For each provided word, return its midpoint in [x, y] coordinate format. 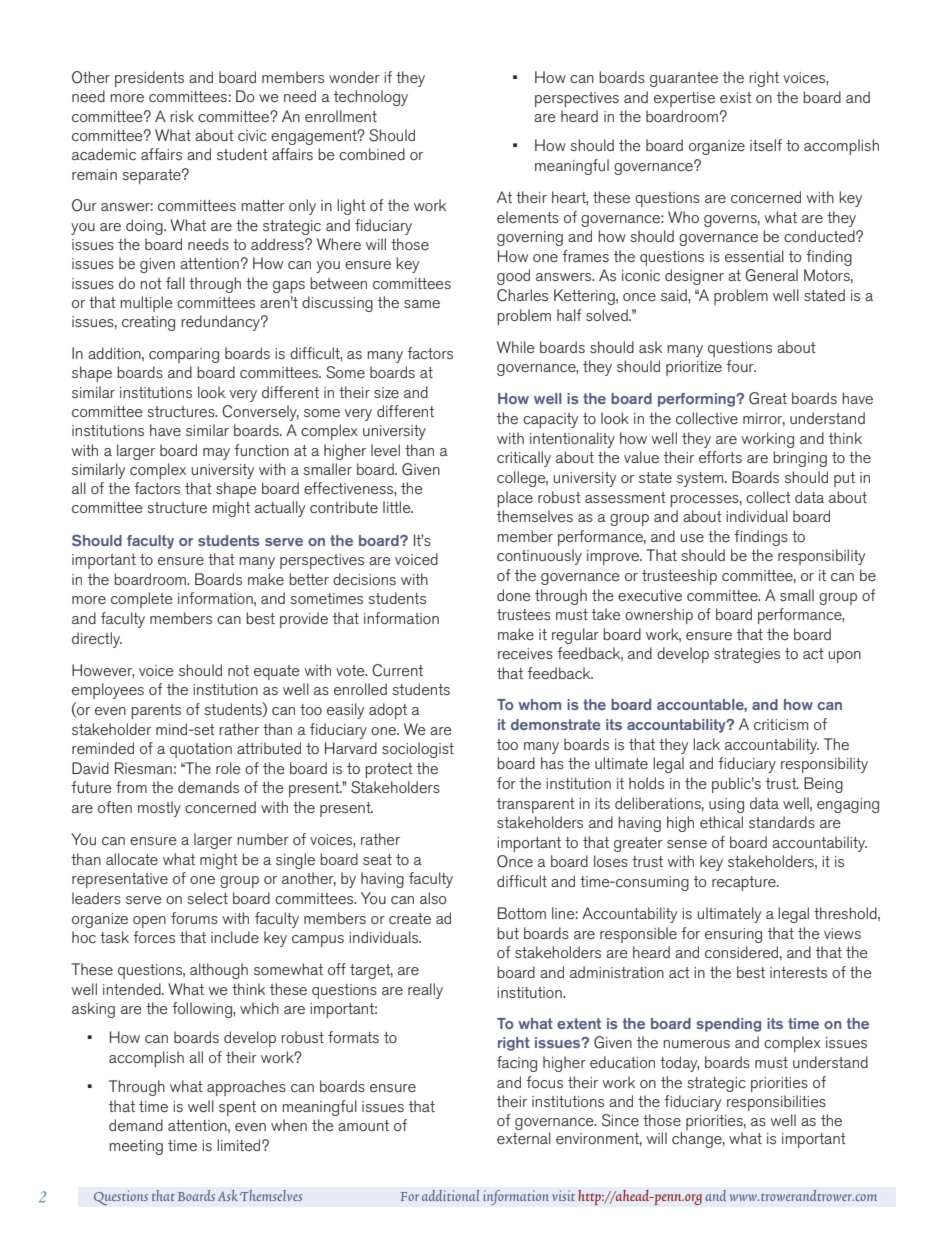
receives [525, 653]
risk [182, 116]
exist [736, 97]
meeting [136, 1147]
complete [142, 600]
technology [371, 98]
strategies [747, 655]
